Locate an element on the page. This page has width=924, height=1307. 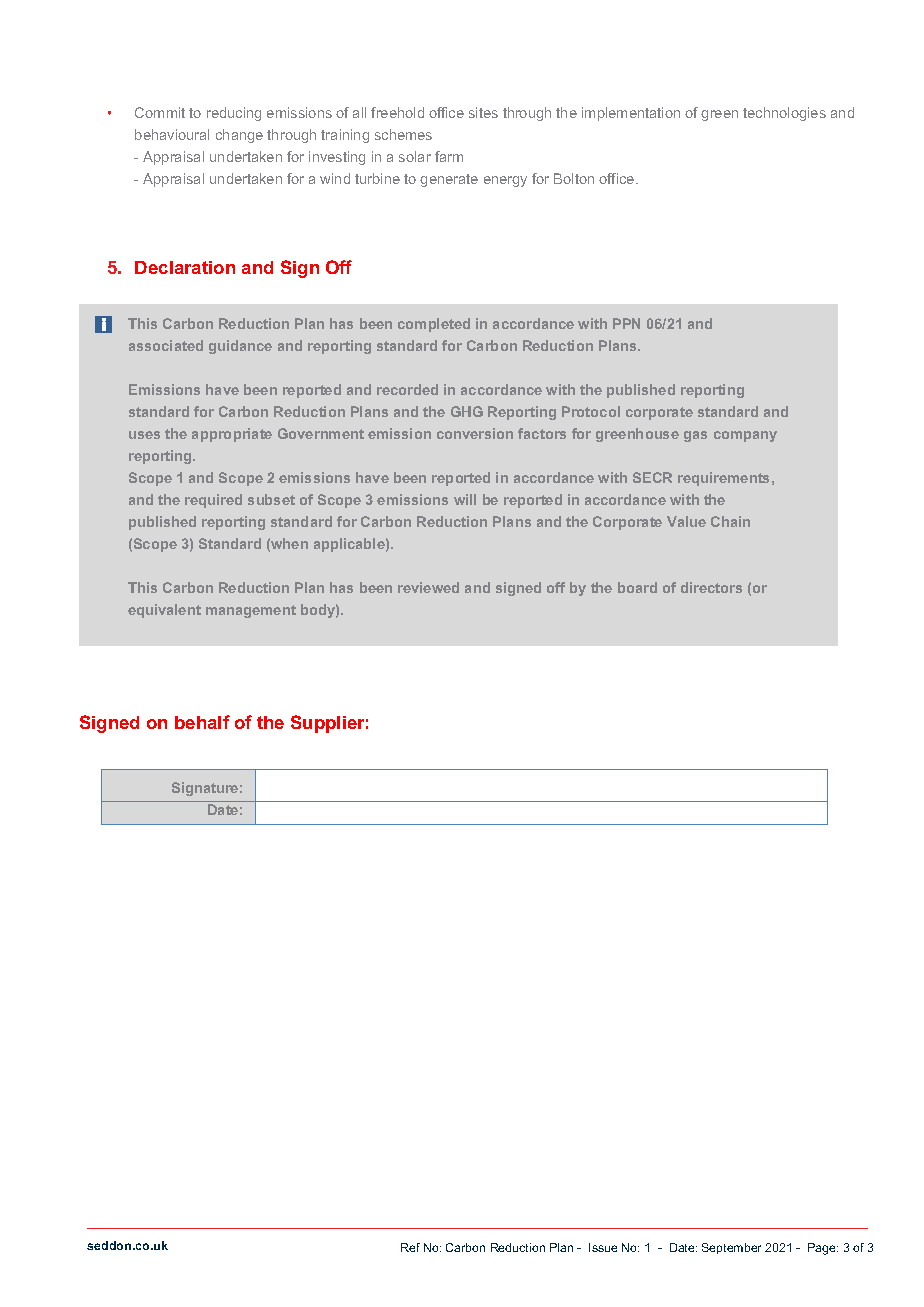
directors is located at coordinates (711, 587).
